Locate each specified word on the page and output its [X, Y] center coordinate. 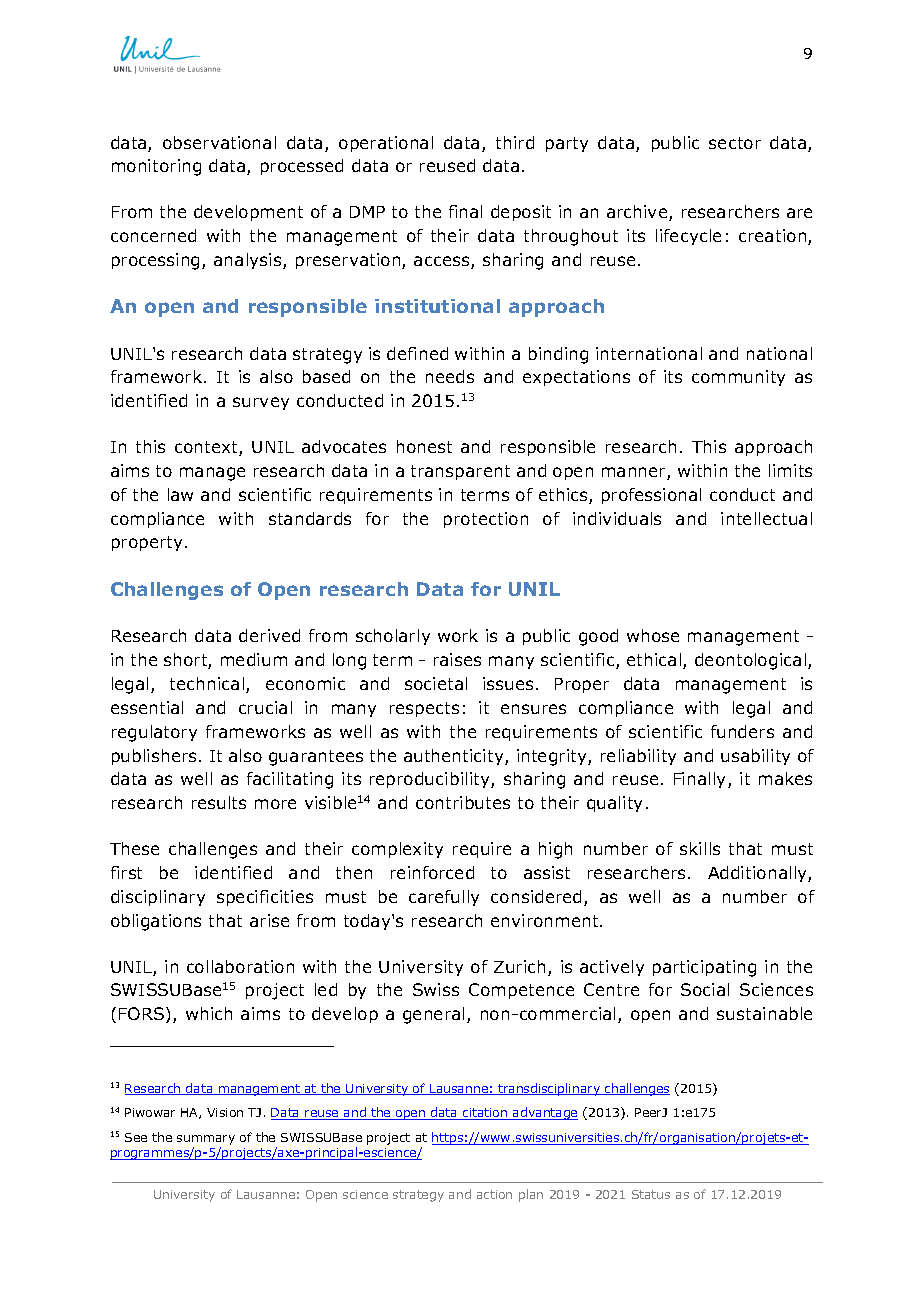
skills [700, 848]
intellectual [766, 518]
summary [206, 1140]
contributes [463, 802]
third [515, 142]
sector [735, 143]
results [219, 802]
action [494, 1194]
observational [219, 142]
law [180, 494]
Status [651, 1194]
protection [486, 520]
